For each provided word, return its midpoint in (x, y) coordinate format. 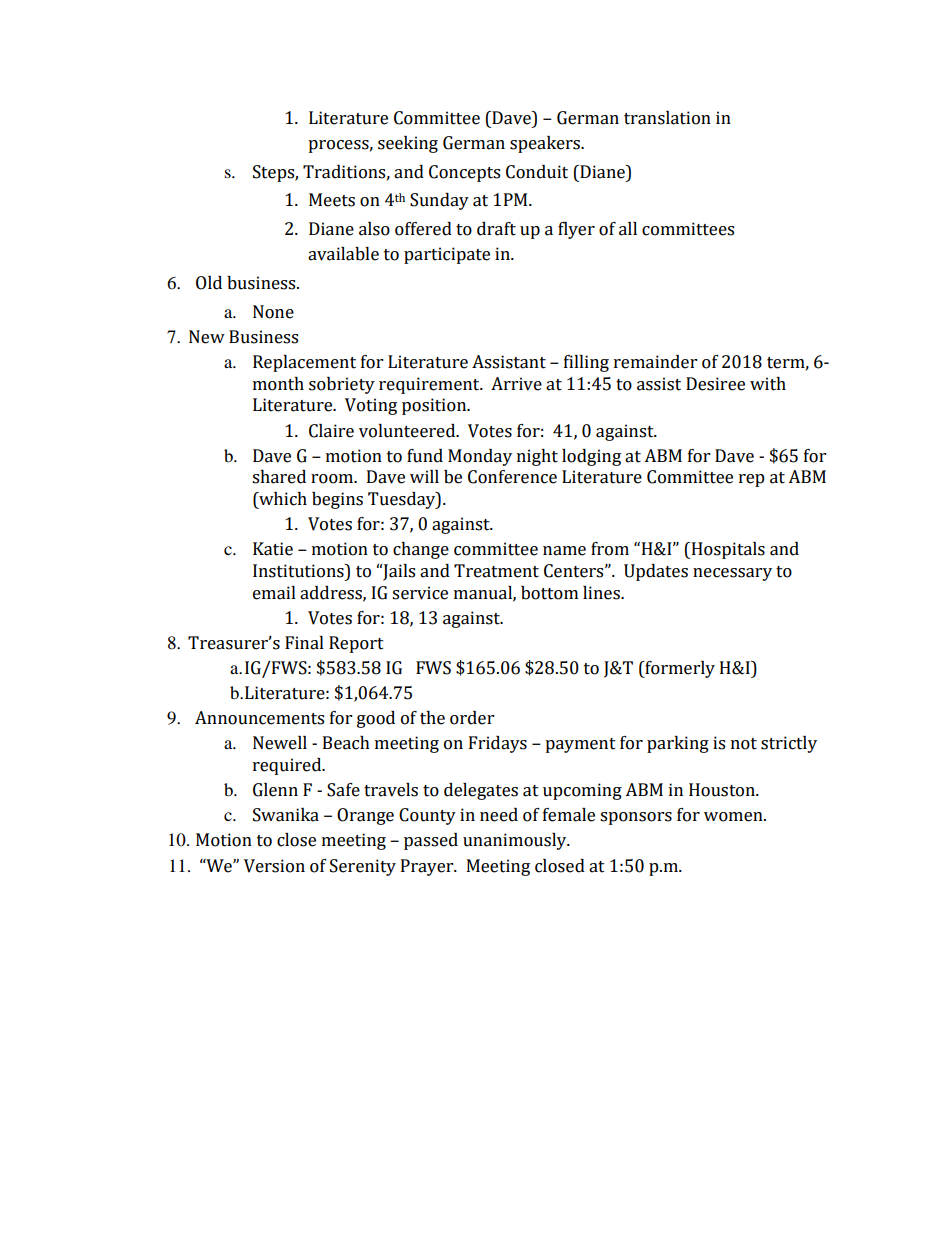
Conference (512, 477)
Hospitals (727, 550)
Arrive (516, 384)
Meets (332, 200)
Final (304, 643)
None (273, 312)
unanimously (516, 841)
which (282, 500)
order (472, 718)
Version (274, 866)
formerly (679, 669)
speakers (546, 144)
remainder (655, 362)
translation (667, 118)
